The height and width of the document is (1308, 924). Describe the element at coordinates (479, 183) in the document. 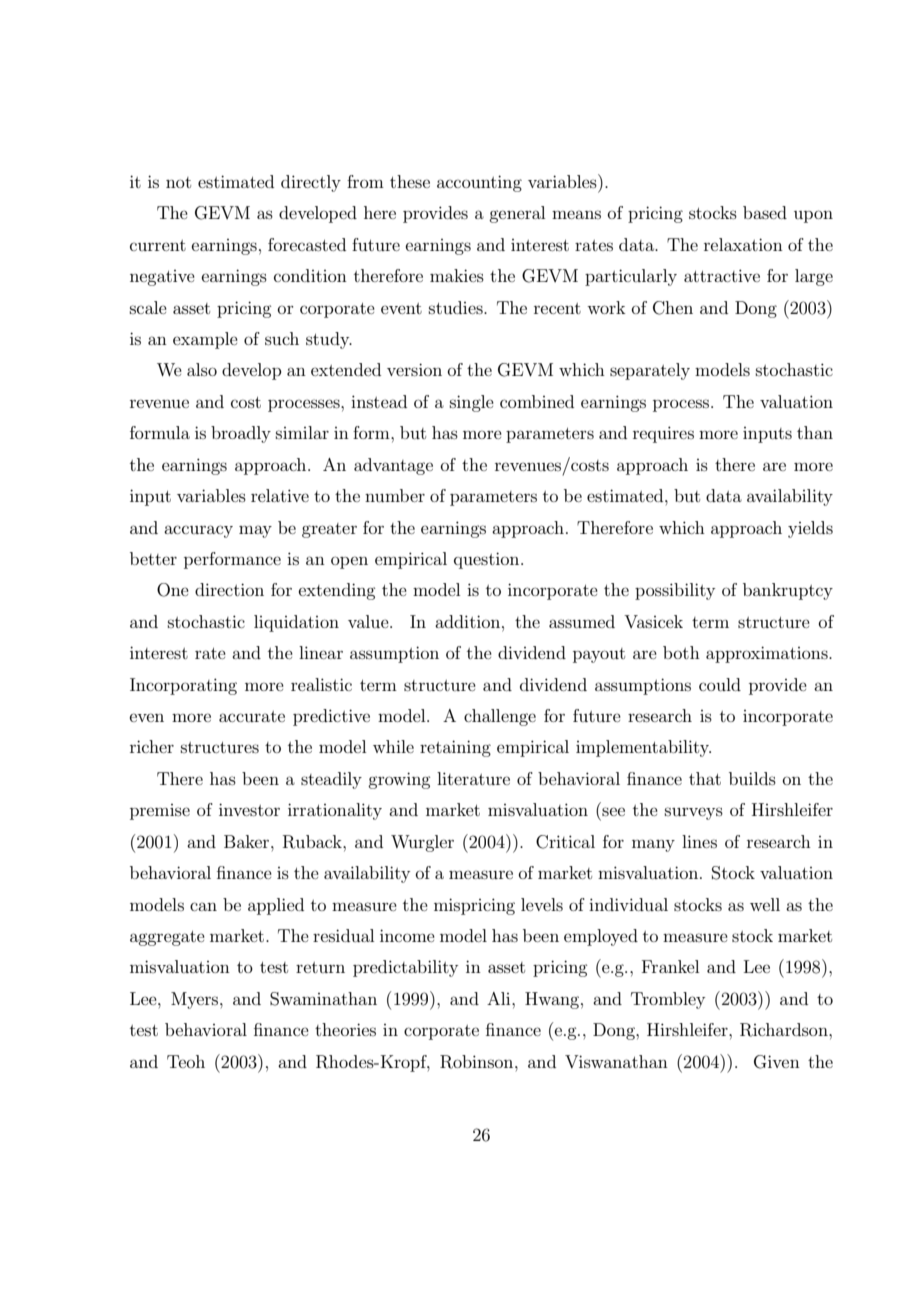

I see `accounting` at that location.
